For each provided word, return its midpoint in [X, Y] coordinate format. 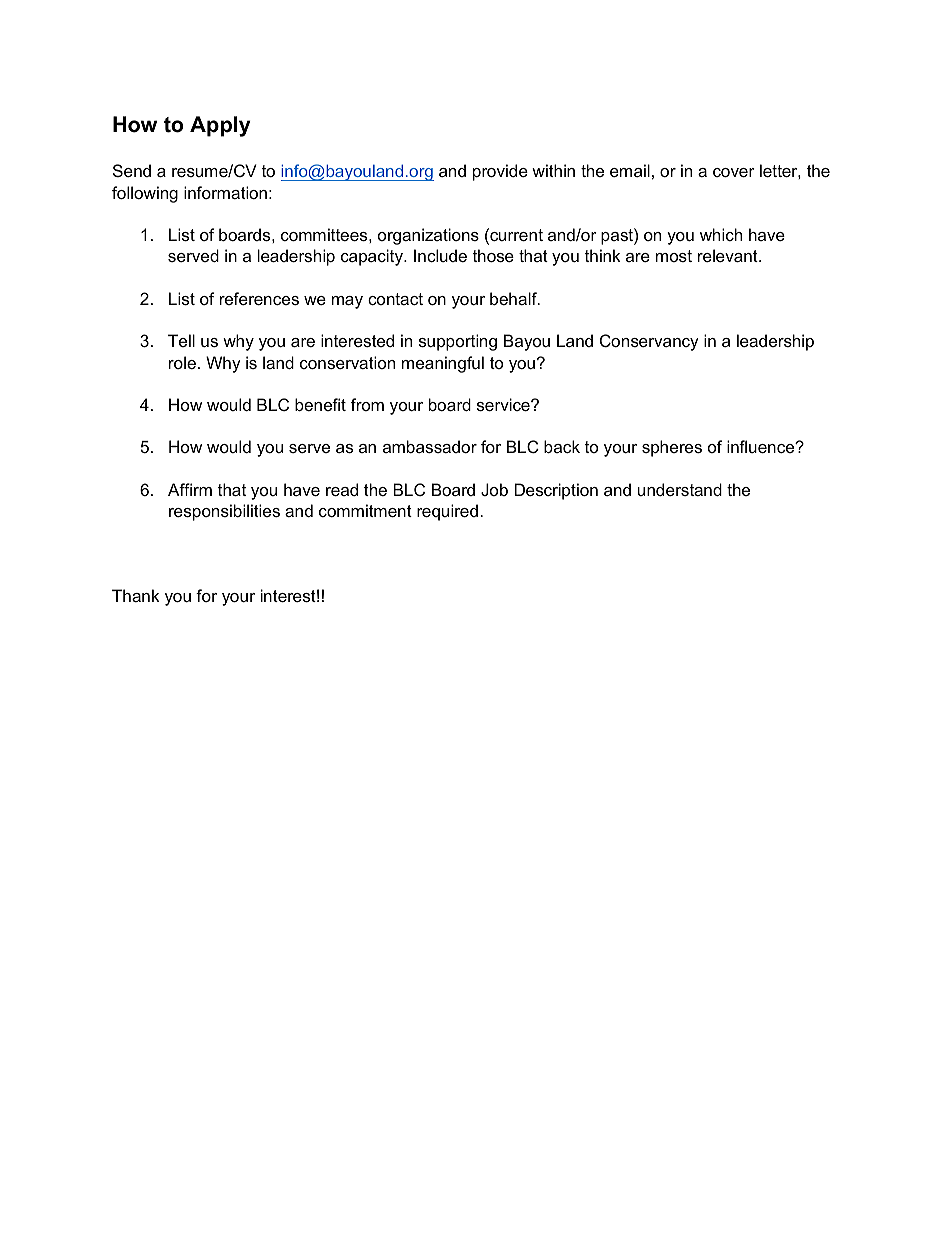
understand [680, 489]
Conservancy [649, 342]
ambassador [430, 446]
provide [500, 172]
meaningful [443, 364]
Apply [220, 126]
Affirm [190, 489]
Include [440, 255]
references [259, 298]
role [182, 362]
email [630, 170]
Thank [136, 595]
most [674, 256]
